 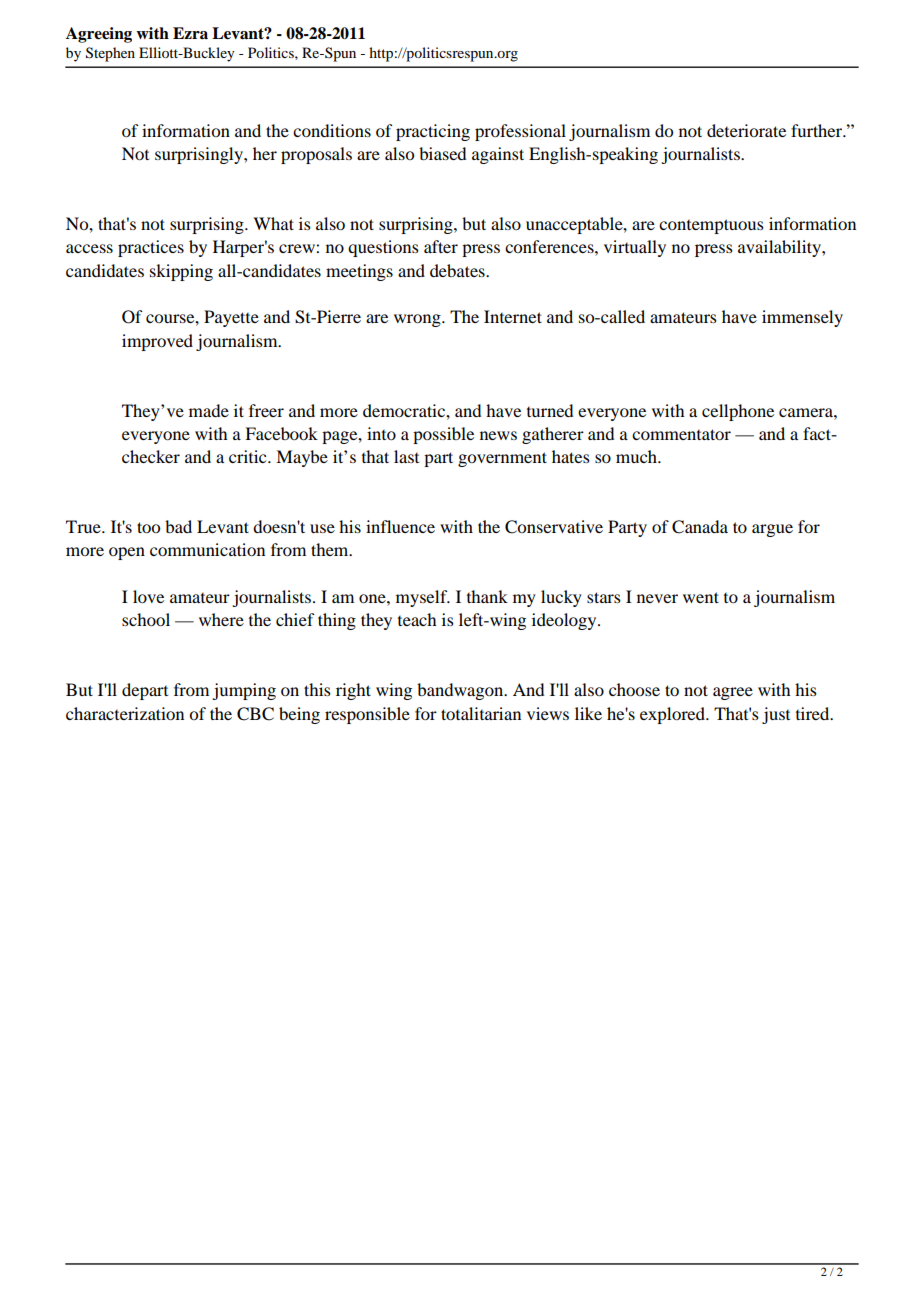 What do you see at coordinates (700, 527) in the document?
I see `Canada` at bounding box center [700, 527].
